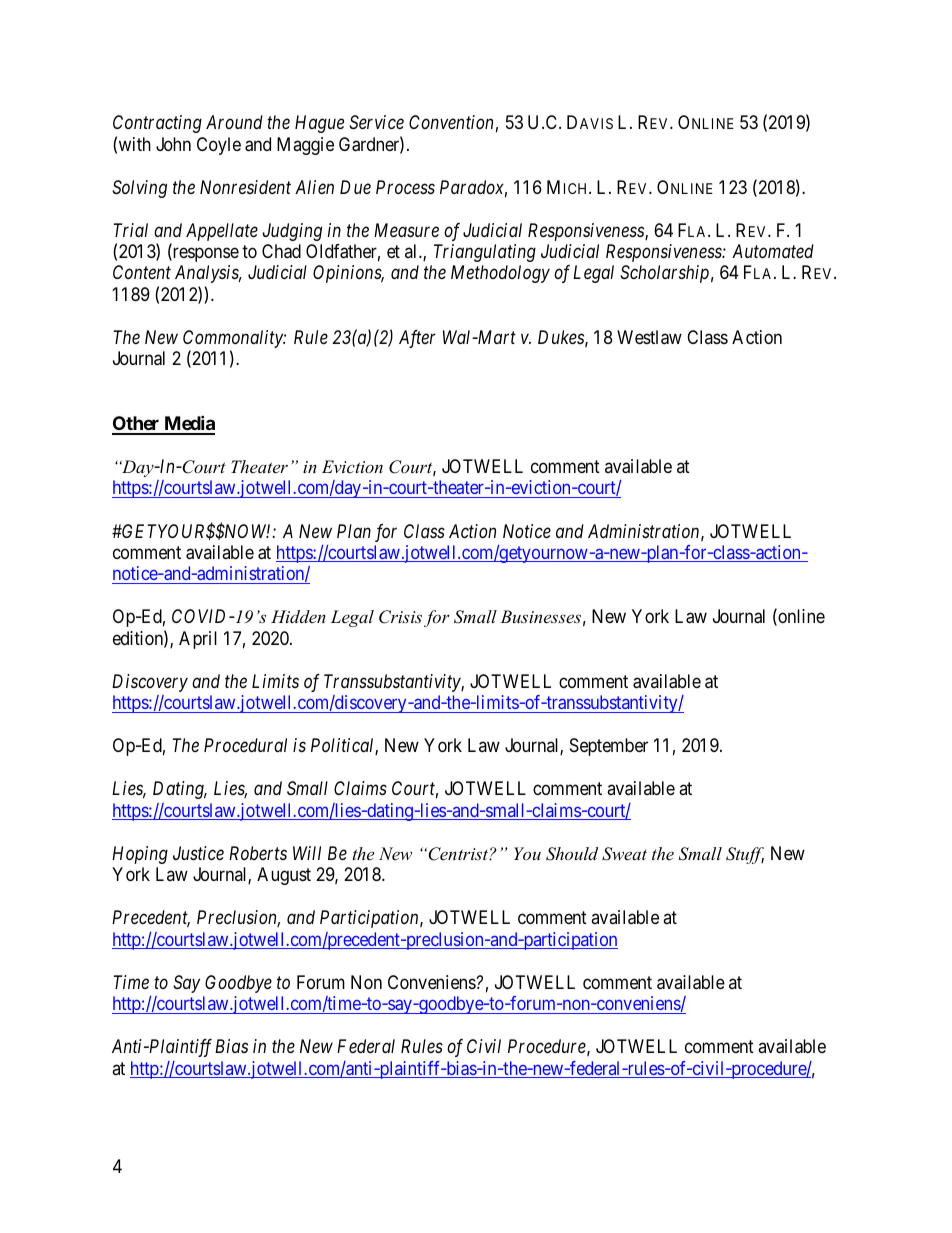 The image size is (952, 1233). Describe the element at coordinates (773, 251) in the screenshot. I see `Automated` at that location.
